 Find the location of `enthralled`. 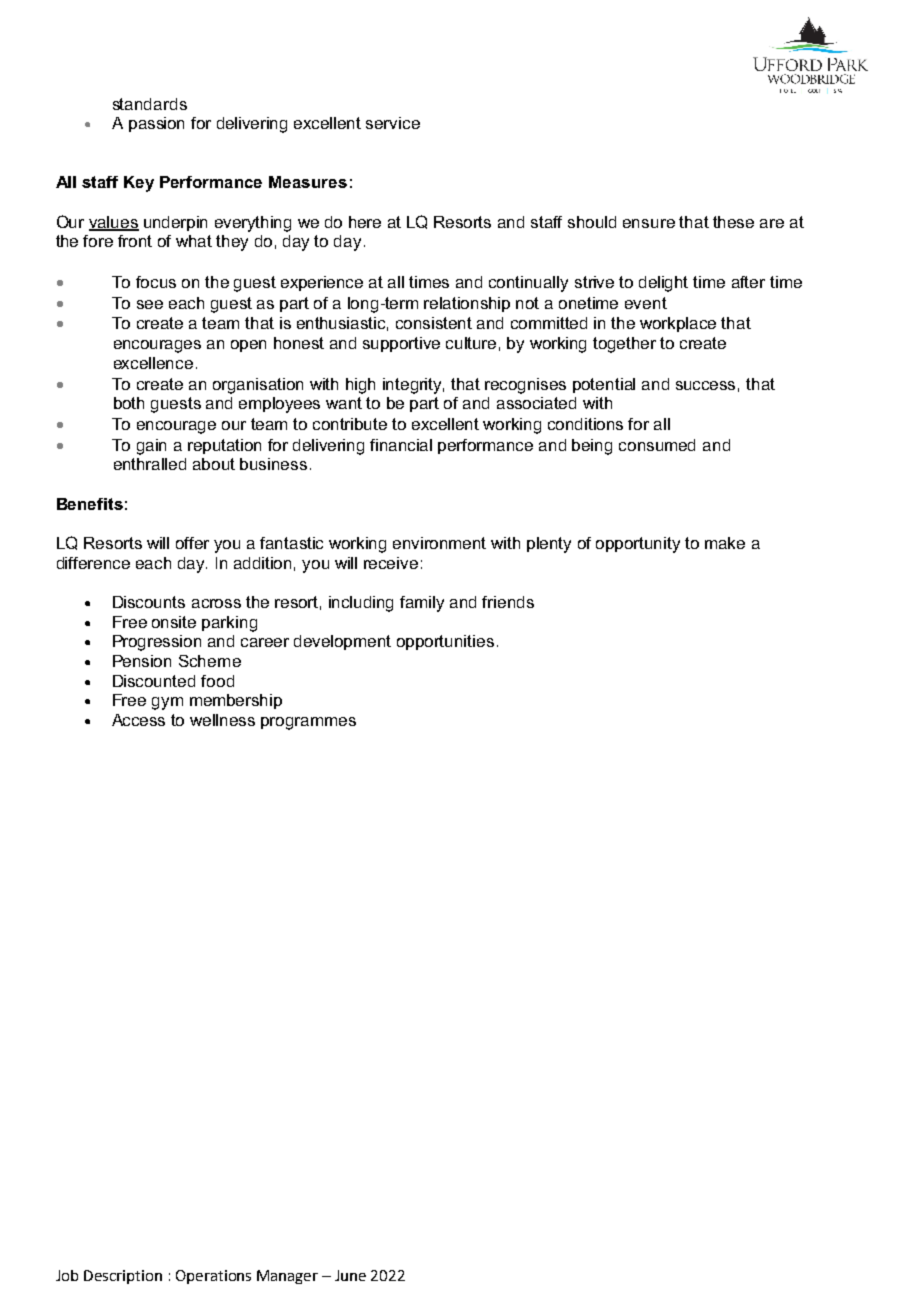

enthralled is located at coordinates (150, 464).
